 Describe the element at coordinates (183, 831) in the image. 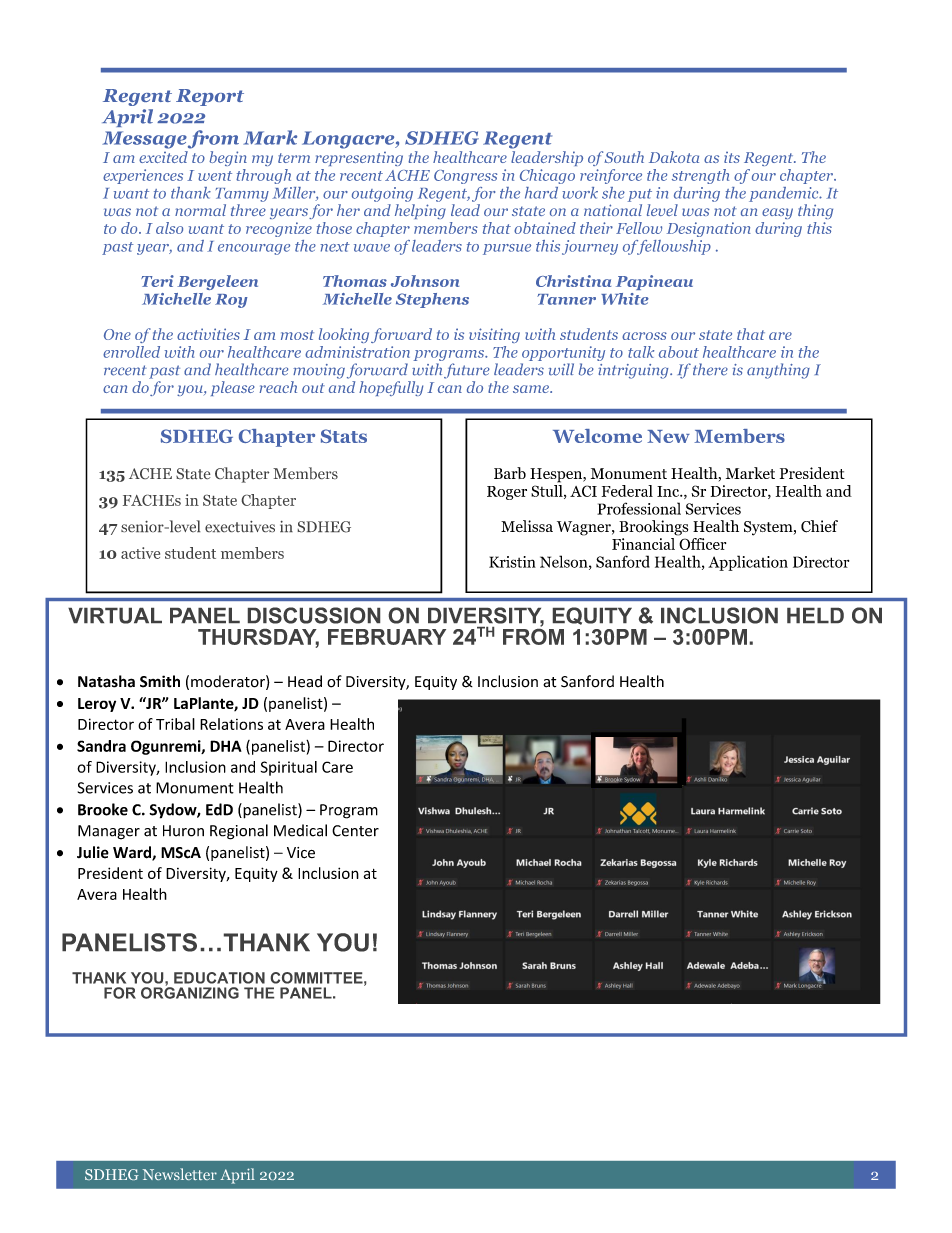

I see `Huron` at that location.
